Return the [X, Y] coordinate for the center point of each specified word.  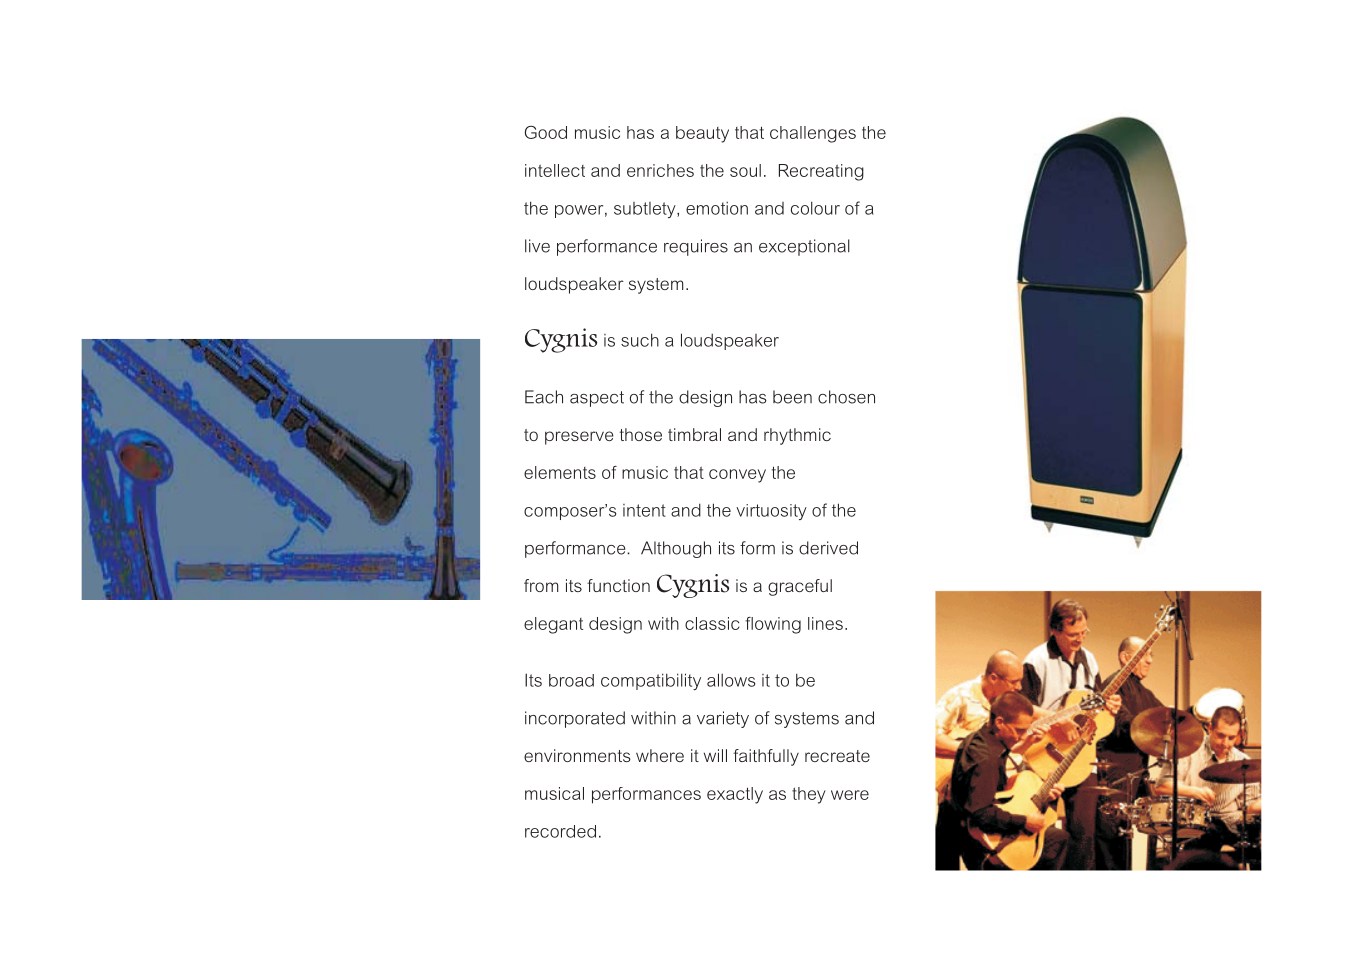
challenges [813, 134]
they [809, 795]
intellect [555, 170]
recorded [560, 831]
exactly [735, 795]
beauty [702, 134]
